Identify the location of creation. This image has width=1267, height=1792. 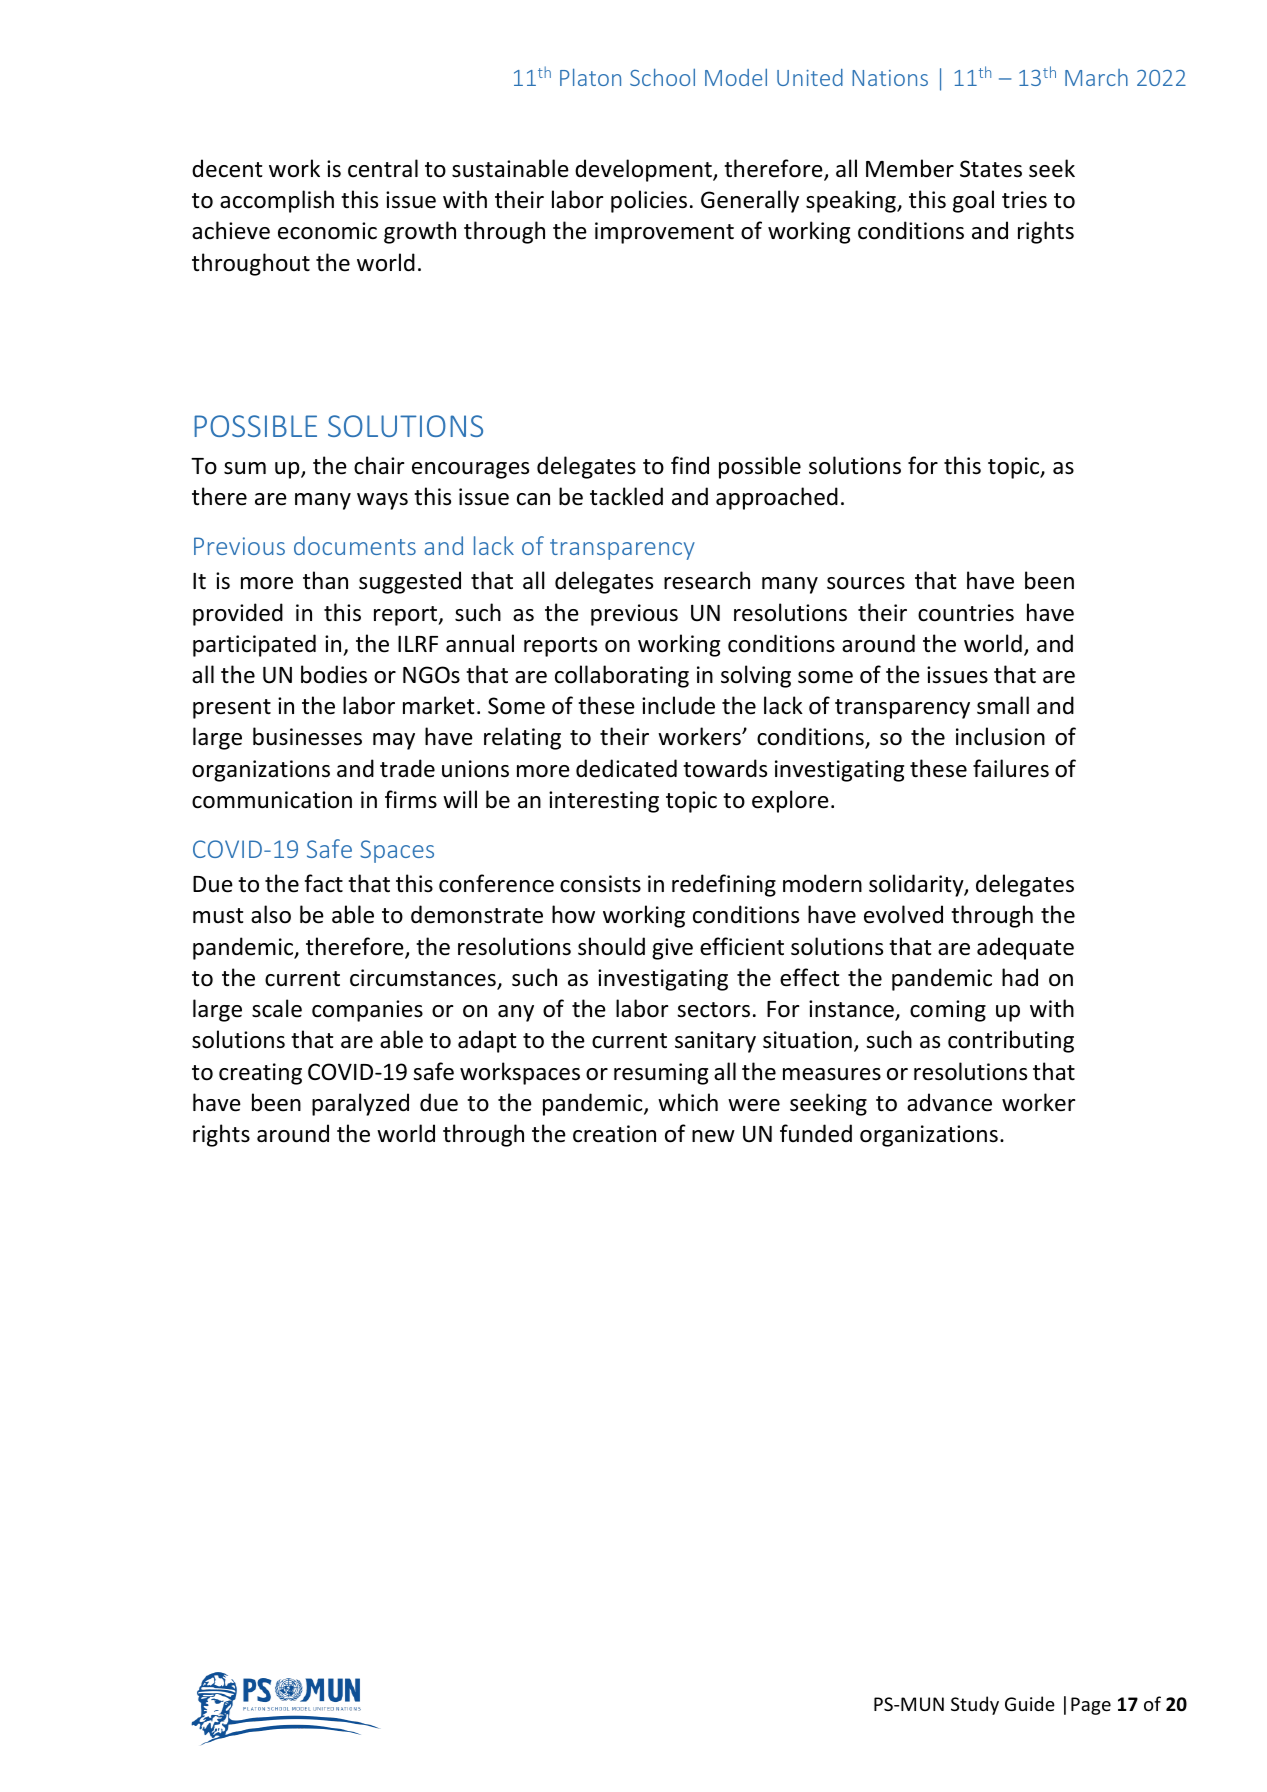
(614, 1134).
